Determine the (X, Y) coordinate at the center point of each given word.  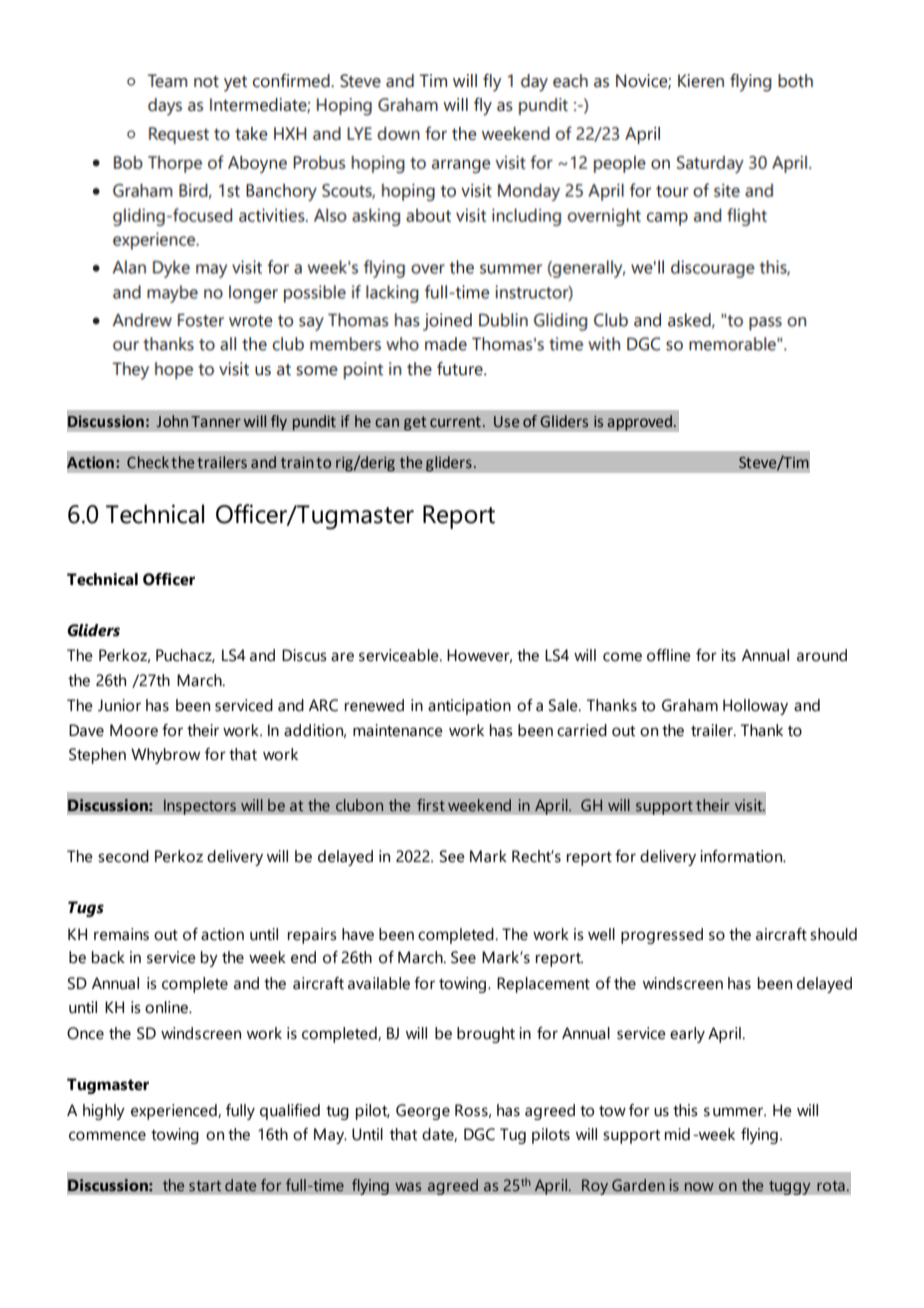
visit (750, 805)
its (729, 655)
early (687, 1035)
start (205, 1186)
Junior (119, 705)
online (167, 1007)
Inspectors (199, 807)
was (408, 1186)
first (431, 805)
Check (148, 462)
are (342, 657)
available (379, 983)
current (455, 422)
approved (641, 423)
